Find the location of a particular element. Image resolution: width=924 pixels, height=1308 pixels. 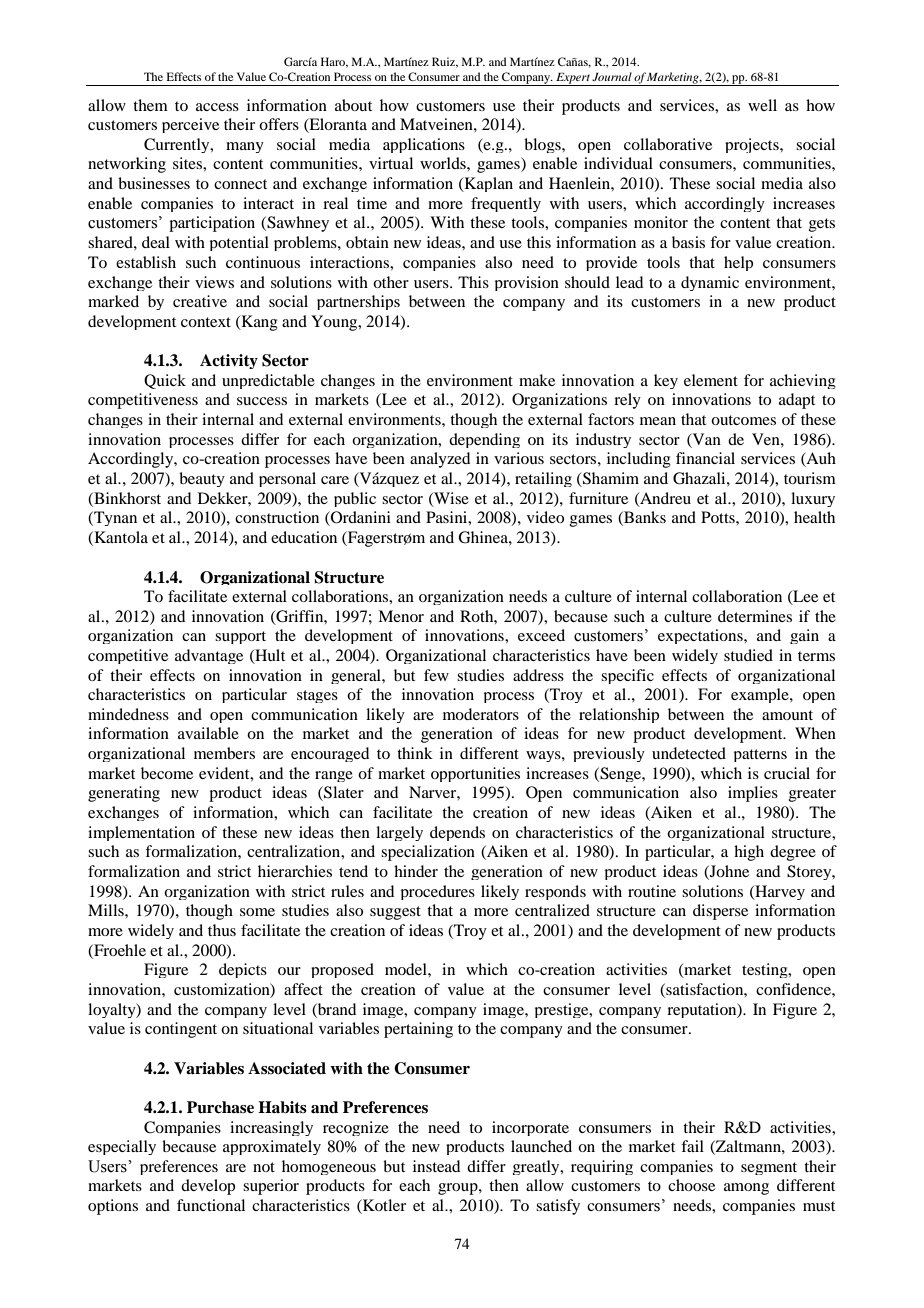

few is located at coordinates (436, 675).
